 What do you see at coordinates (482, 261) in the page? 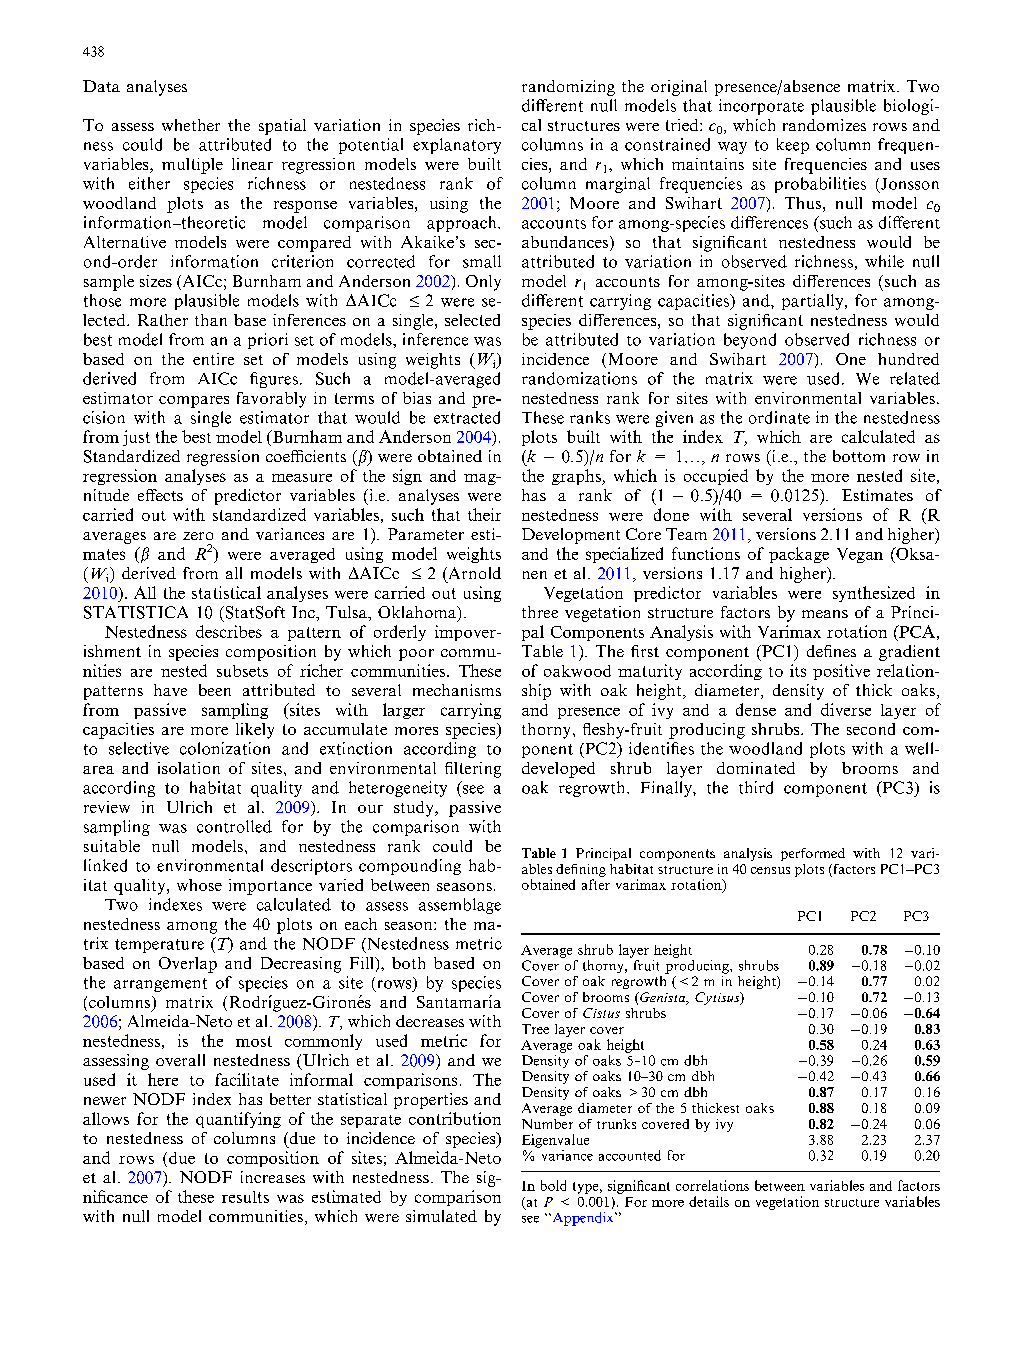
I see `small` at bounding box center [482, 261].
